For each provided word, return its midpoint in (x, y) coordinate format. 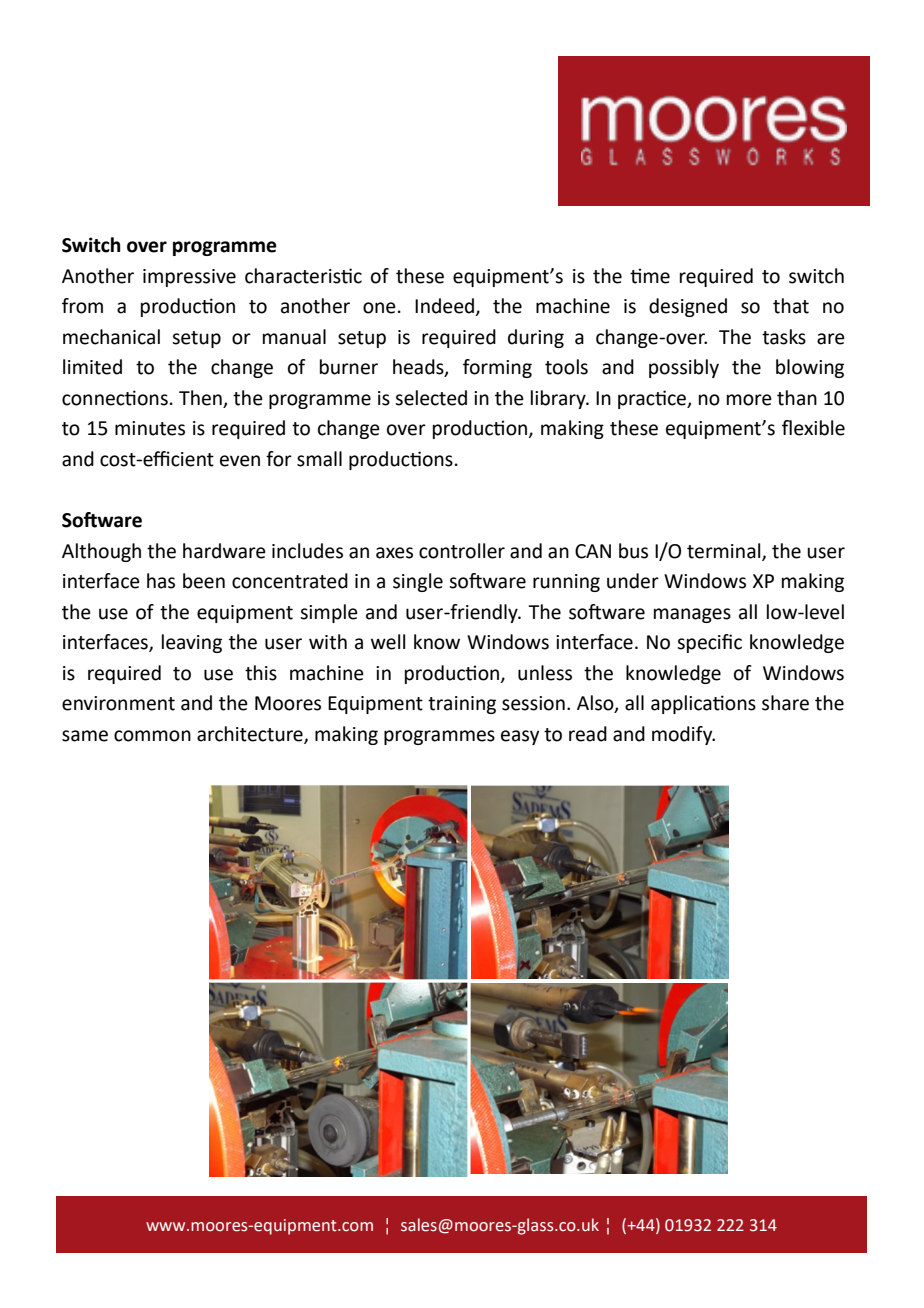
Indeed (444, 306)
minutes (150, 428)
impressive (189, 278)
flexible (813, 428)
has (161, 581)
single (418, 582)
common (152, 736)
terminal (725, 551)
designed (688, 307)
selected (431, 398)
